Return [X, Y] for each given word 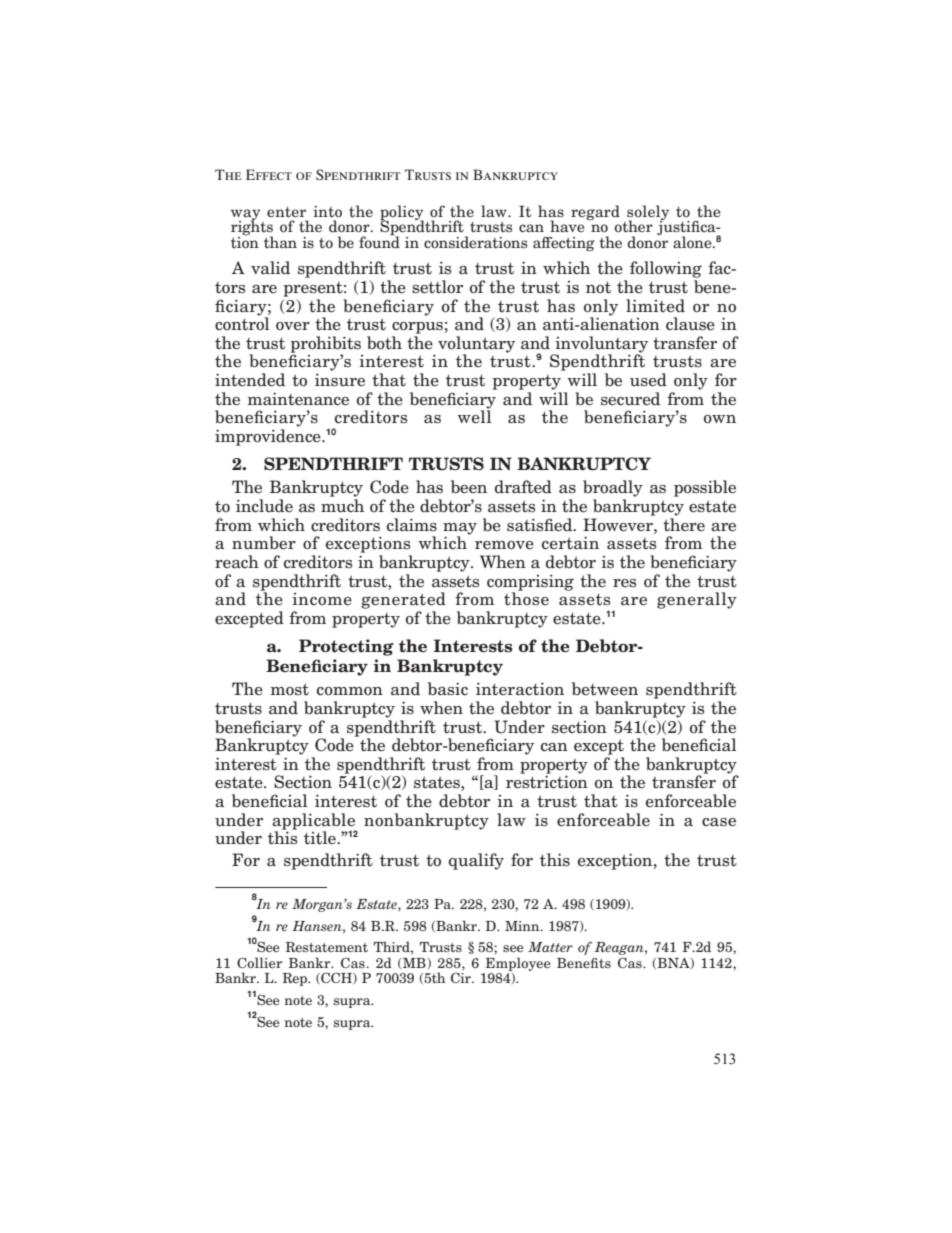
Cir [462, 977]
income [322, 599]
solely [648, 213]
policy [402, 213]
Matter [550, 947]
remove [504, 545]
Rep [296, 979]
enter [286, 212]
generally [697, 600]
